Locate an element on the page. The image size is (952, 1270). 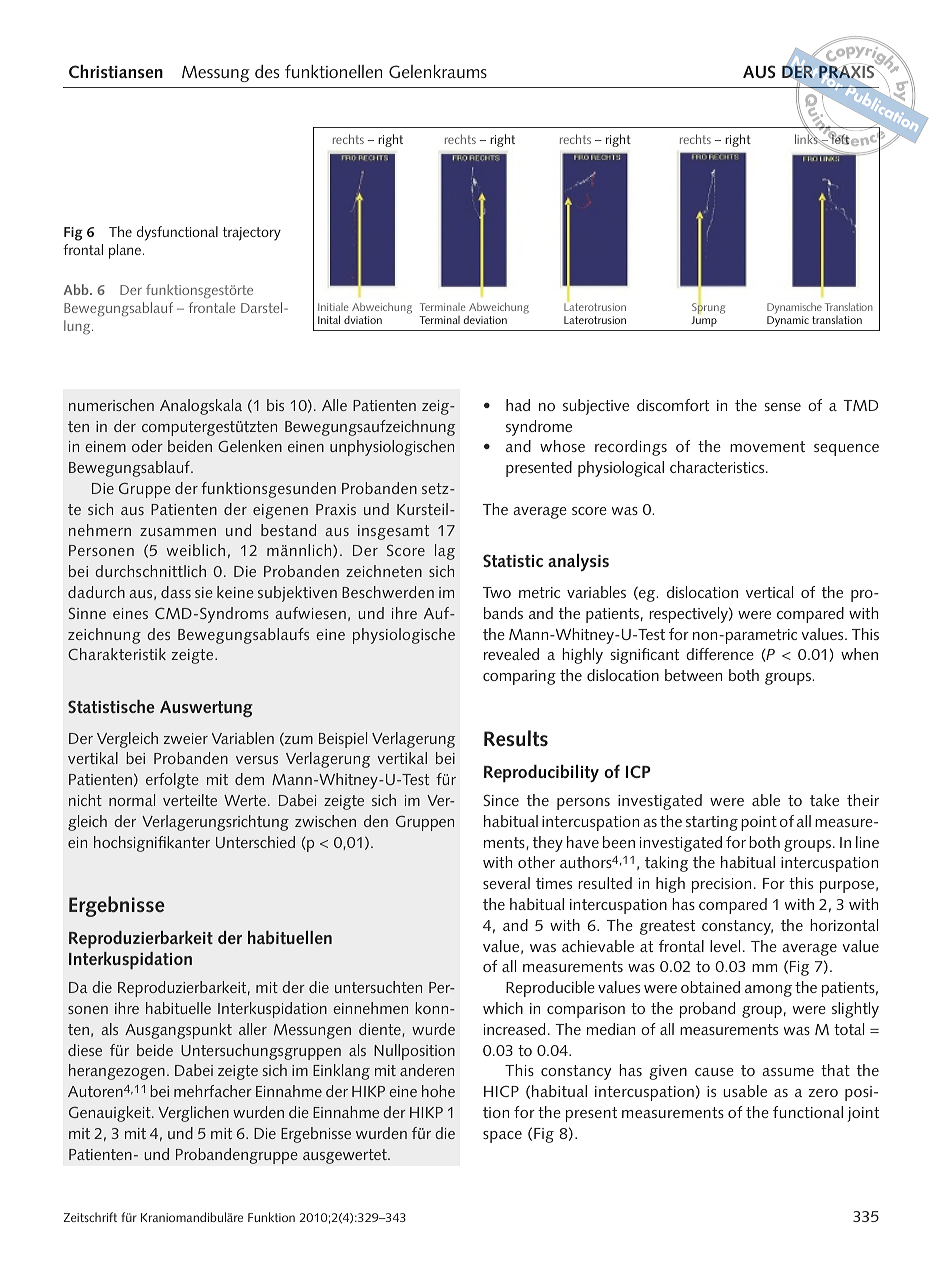
point is located at coordinates (759, 823).
